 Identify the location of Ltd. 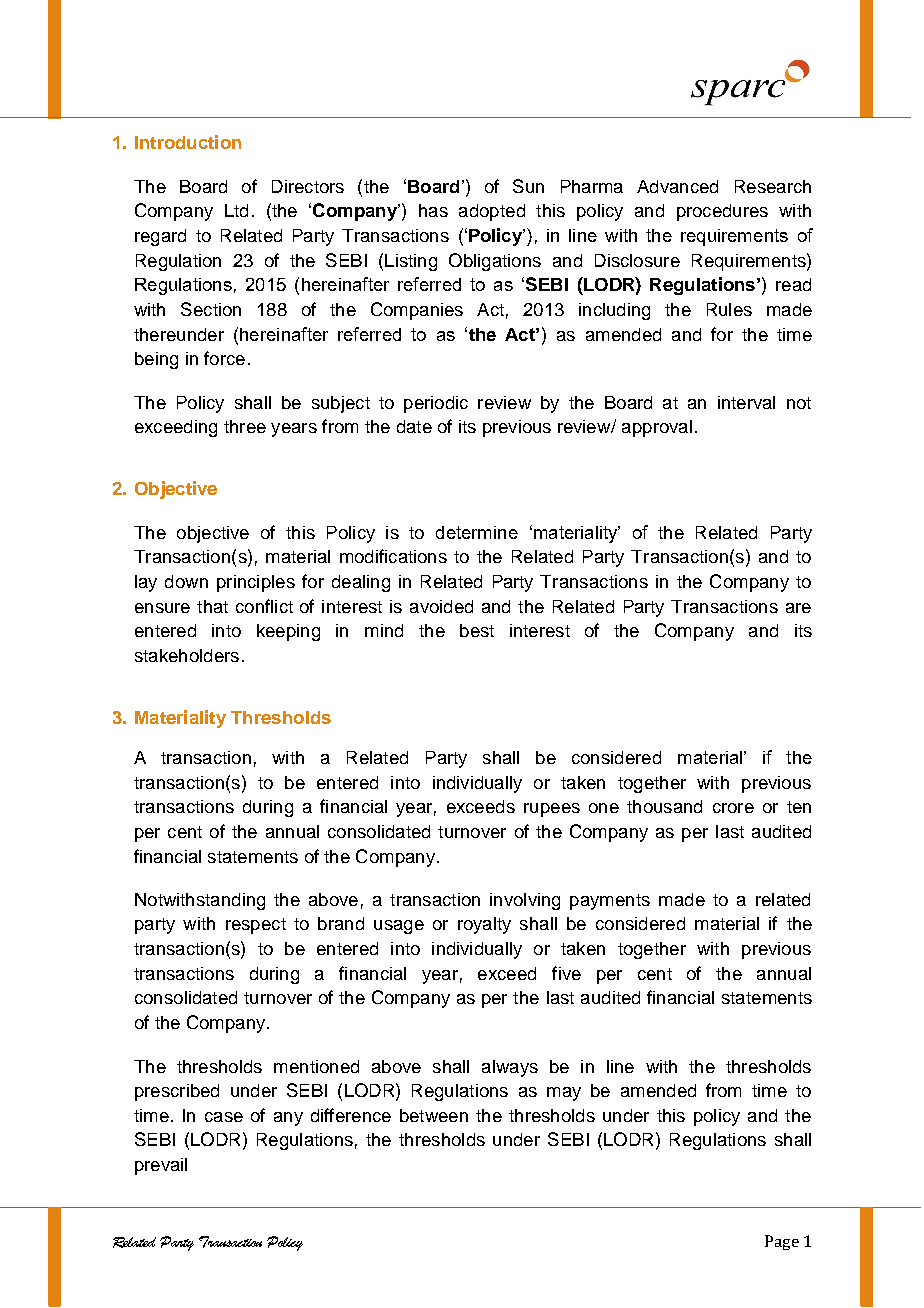
(236, 210).
